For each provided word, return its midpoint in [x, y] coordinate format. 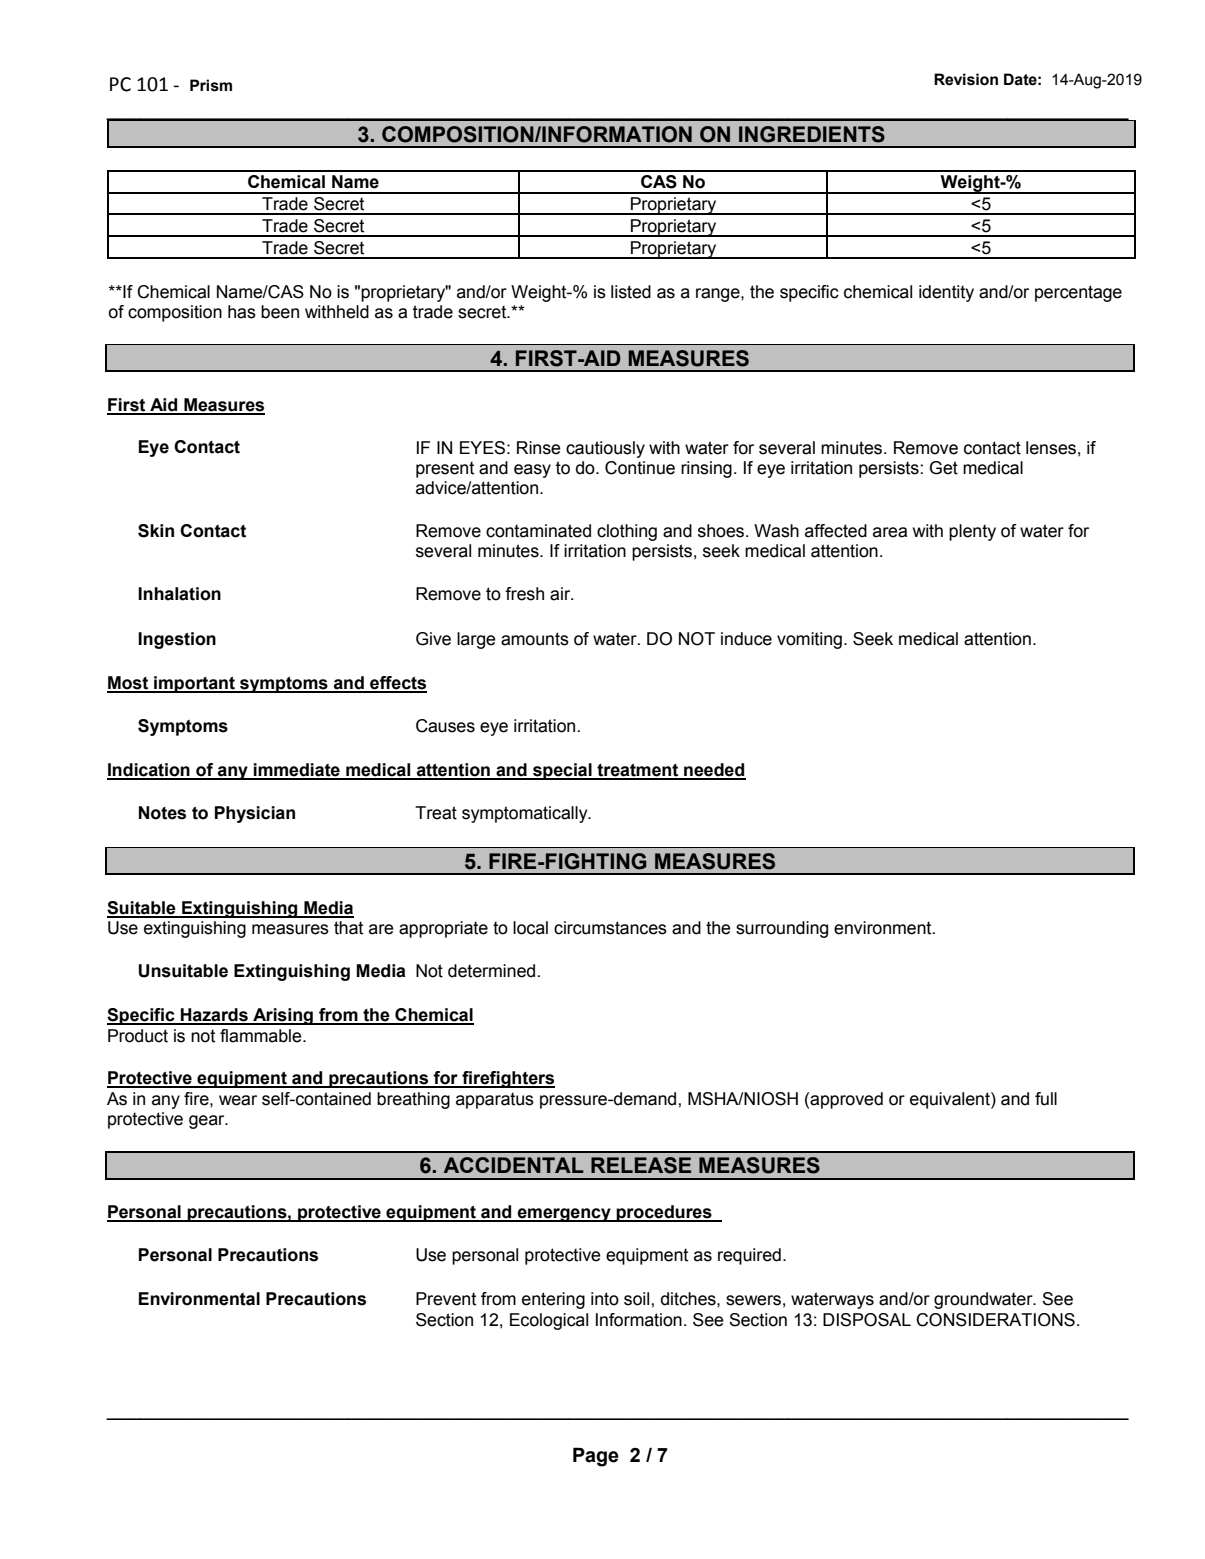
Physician [255, 814]
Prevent [446, 1299]
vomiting [809, 640]
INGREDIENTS [812, 134]
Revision [966, 79]
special [562, 771]
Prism [211, 85]
